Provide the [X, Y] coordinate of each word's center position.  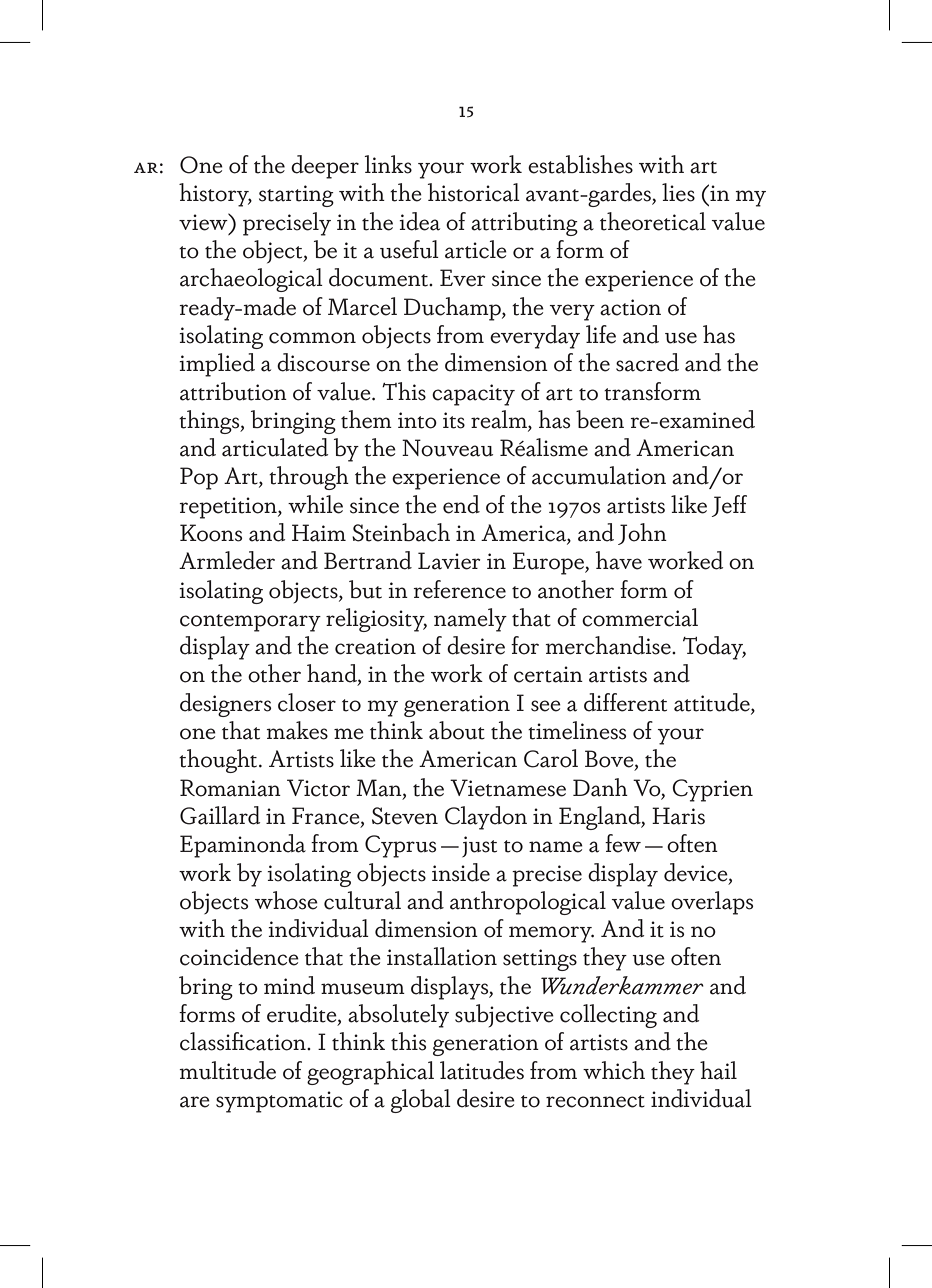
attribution [233, 391]
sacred [647, 362]
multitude [227, 1070]
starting [296, 196]
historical [474, 192]
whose [286, 900]
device [697, 873]
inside [461, 872]
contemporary [250, 623]
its [454, 420]
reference [459, 589]
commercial [640, 617]
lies [678, 192]
